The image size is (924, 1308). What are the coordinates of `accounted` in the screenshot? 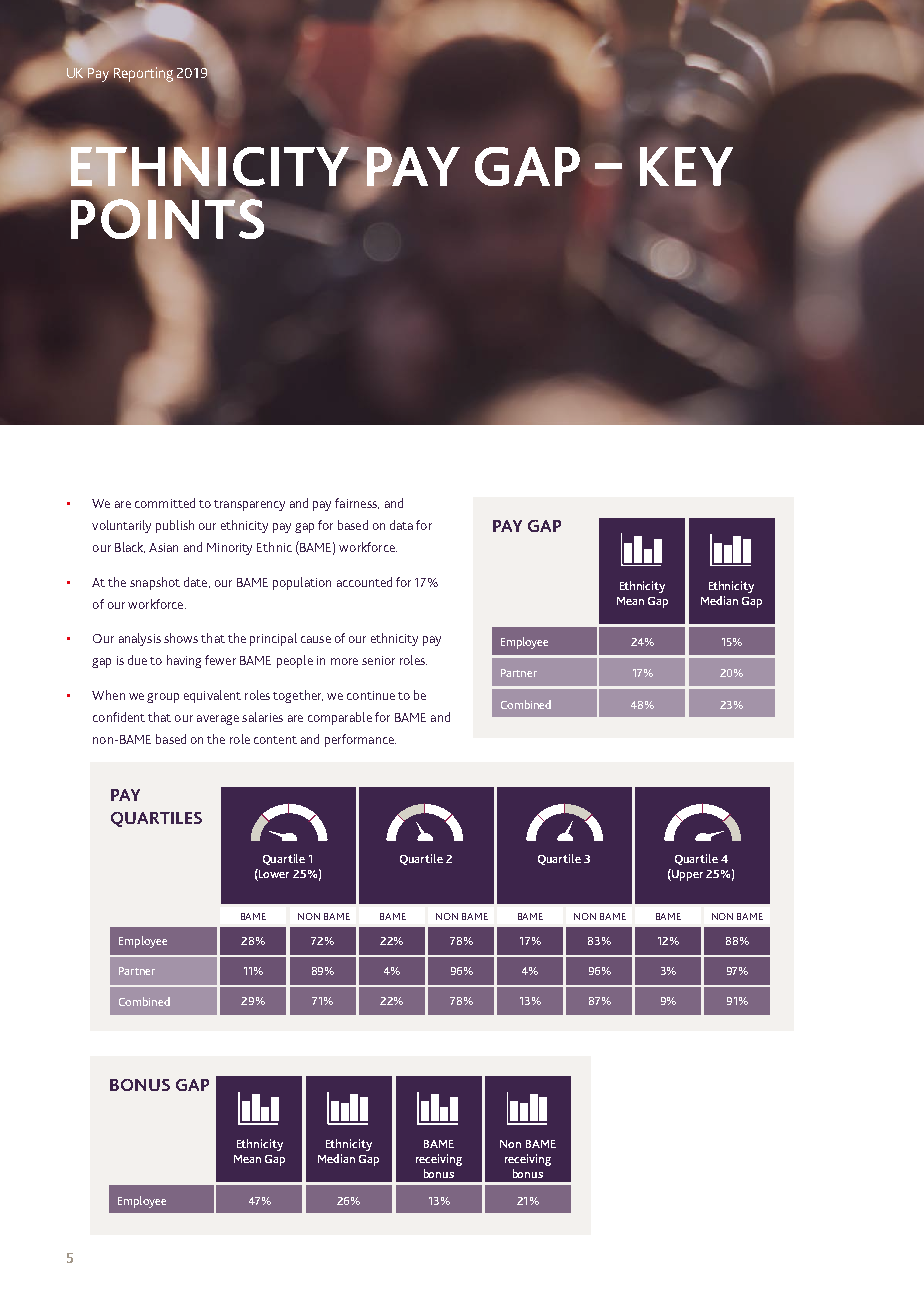 It's located at (364, 582).
